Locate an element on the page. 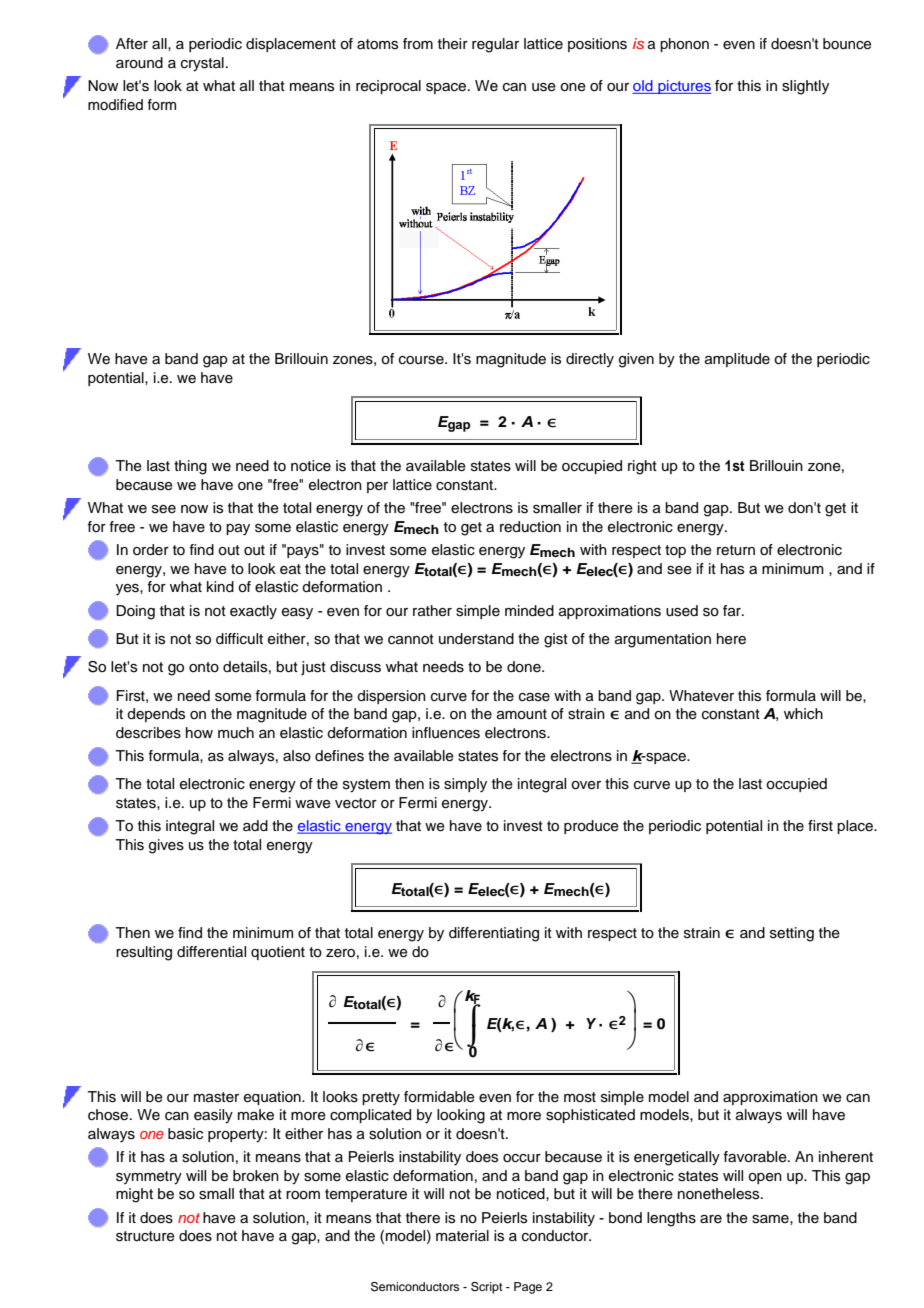 The width and height of the document is (924, 1308). understand is located at coordinates (476, 639).
